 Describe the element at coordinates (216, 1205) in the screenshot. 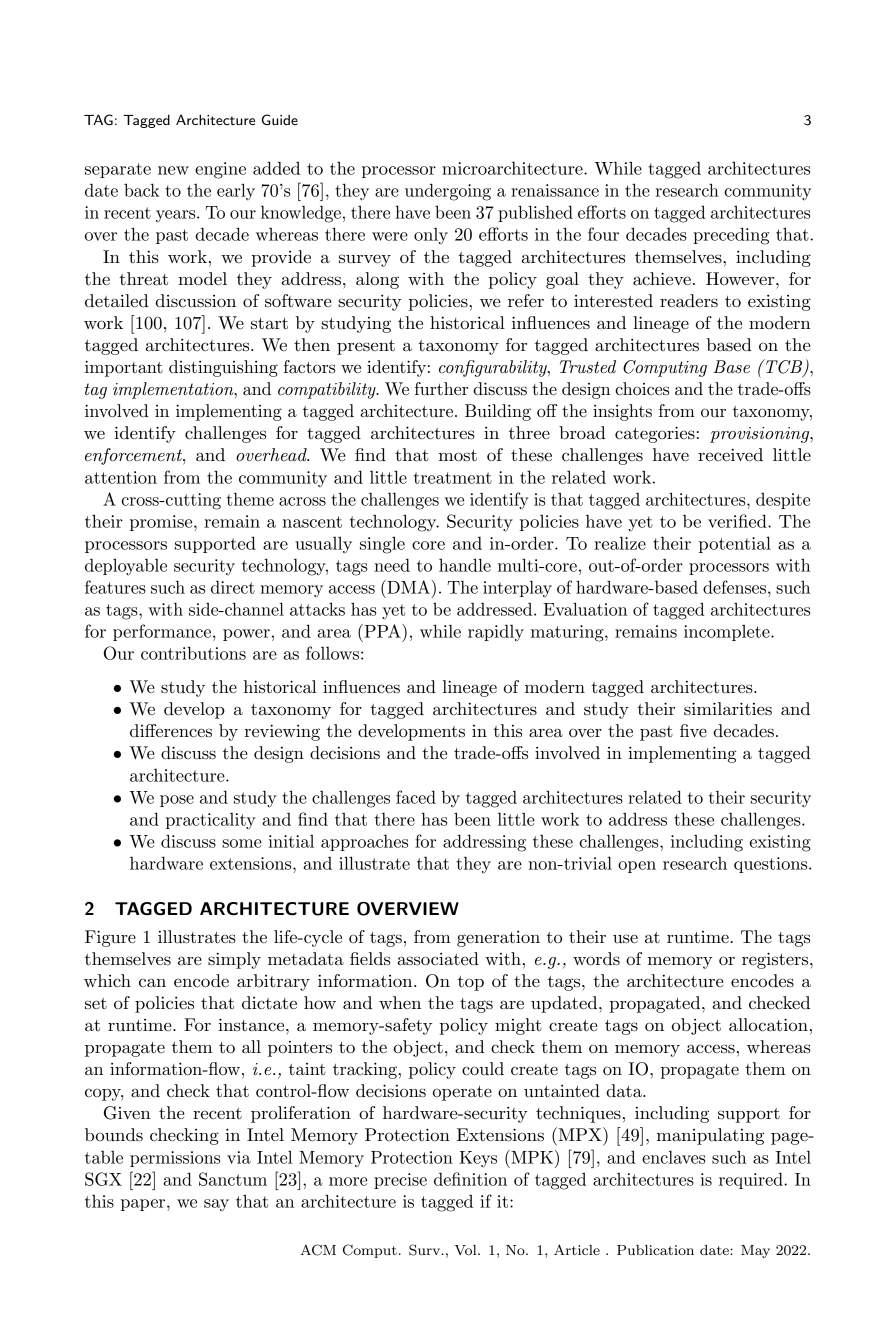

I see `say` at that location.
